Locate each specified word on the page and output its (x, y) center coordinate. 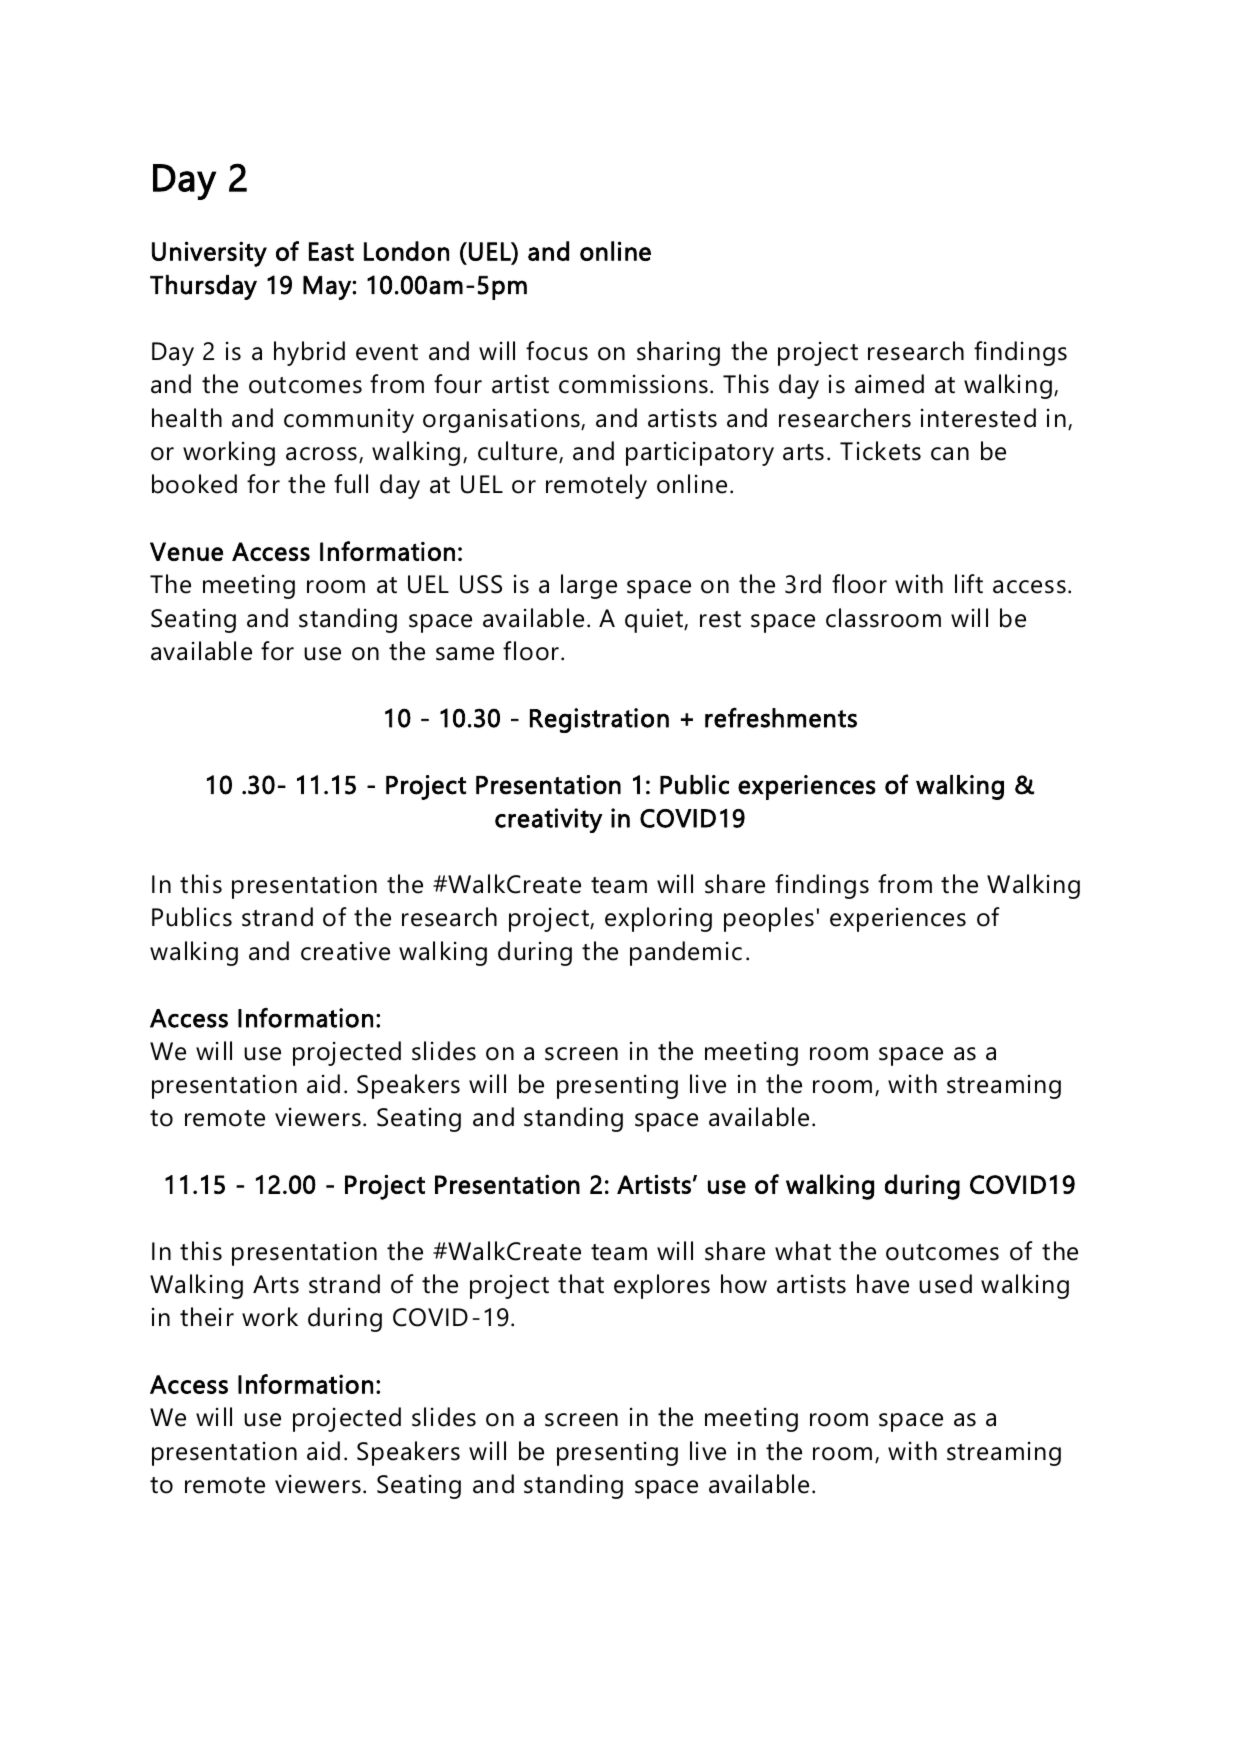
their (207, 1317)
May (328, 288)
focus (557, 351)
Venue (186, 551)
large (589, 586)
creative (345, 951)
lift (969, 584)
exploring (658, 919)
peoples (769, 919)
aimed (889, 384)
